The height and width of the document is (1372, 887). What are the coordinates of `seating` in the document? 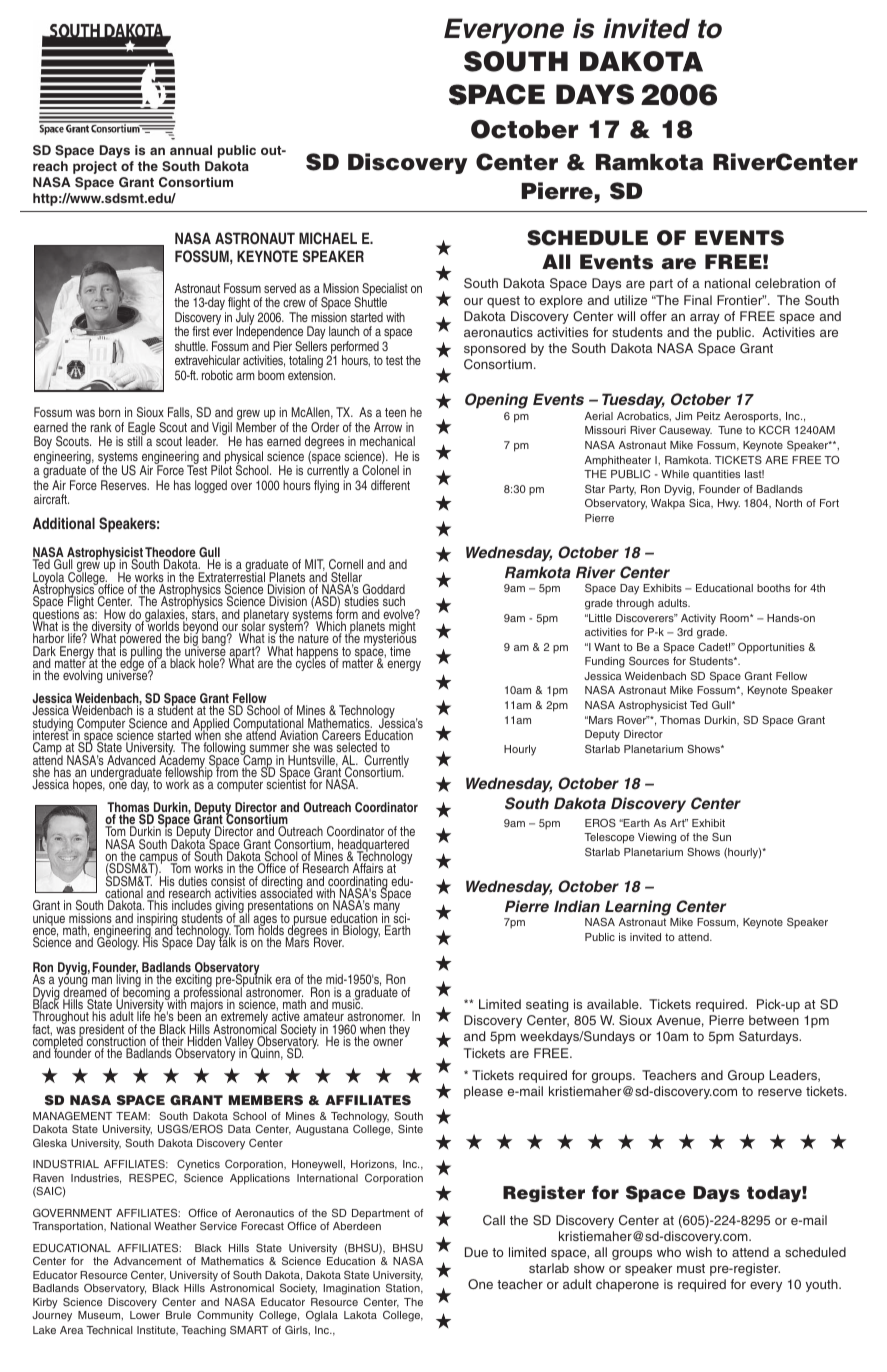 It's located at (547, 1005).
